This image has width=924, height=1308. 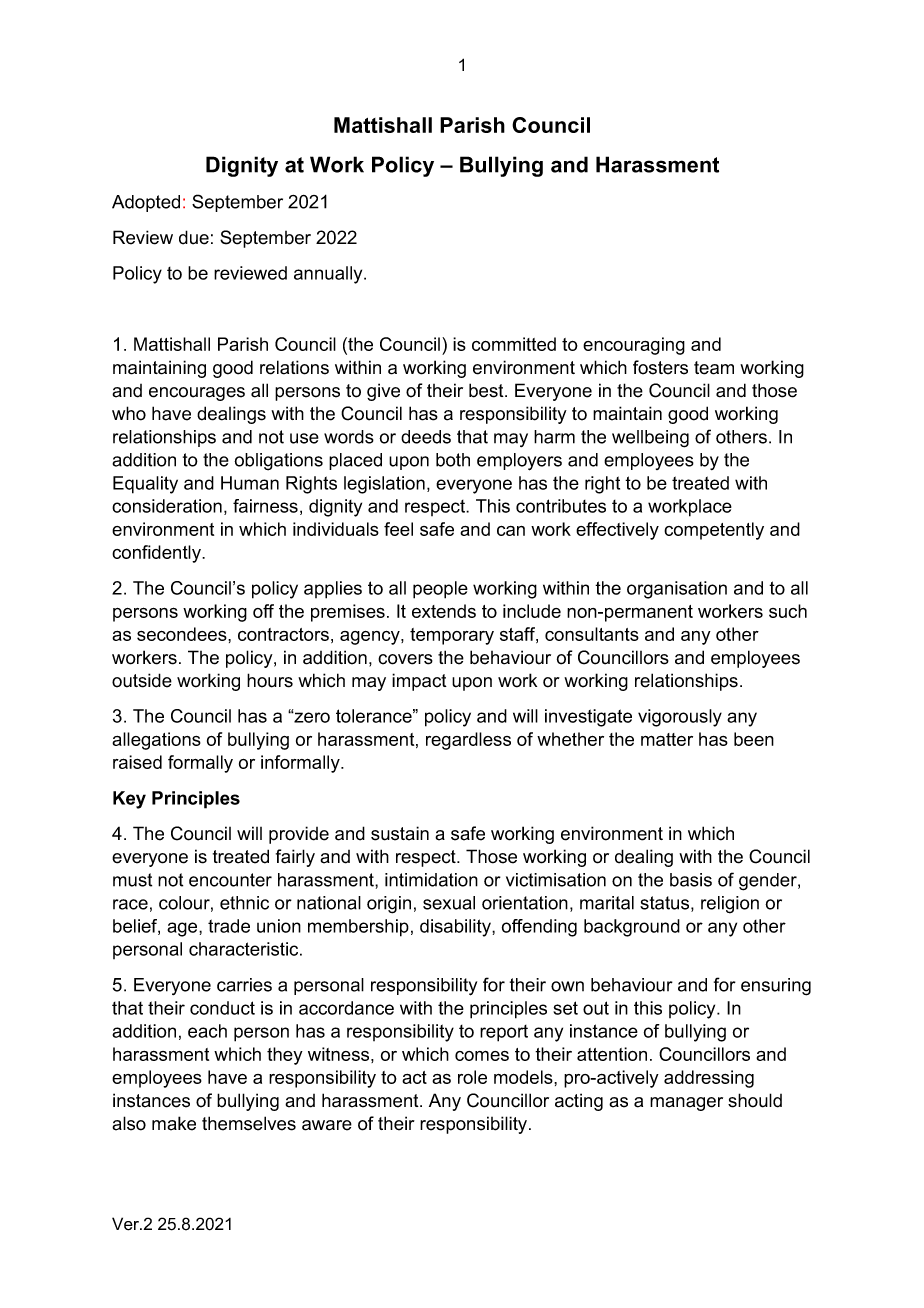 What do you see at coordinates (329, 275) in the image?
I see `annually` at bounding box center [329, 275].
